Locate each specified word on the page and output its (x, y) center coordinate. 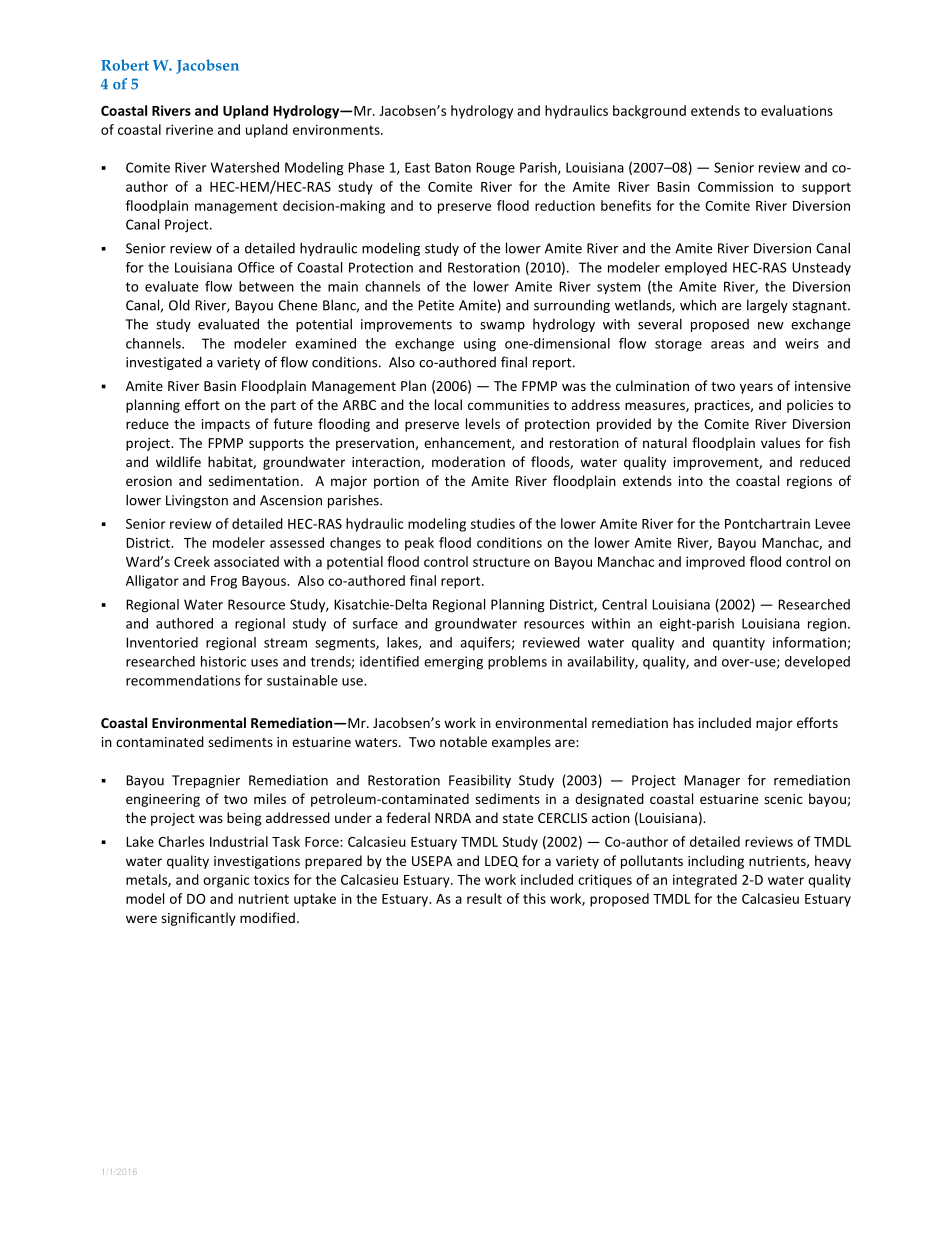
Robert (125, 65)
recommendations (183, 680)
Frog (224, 582)
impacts (226, 425)
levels (483, 423)
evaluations (797, 110)
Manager (712, 781)
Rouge (495, 169)
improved (715, 563)
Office (256, 267)
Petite (436, 305)
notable (463, 741)
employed (696, 269)
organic (226, 881)
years (756, 388)
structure (501, 562)
